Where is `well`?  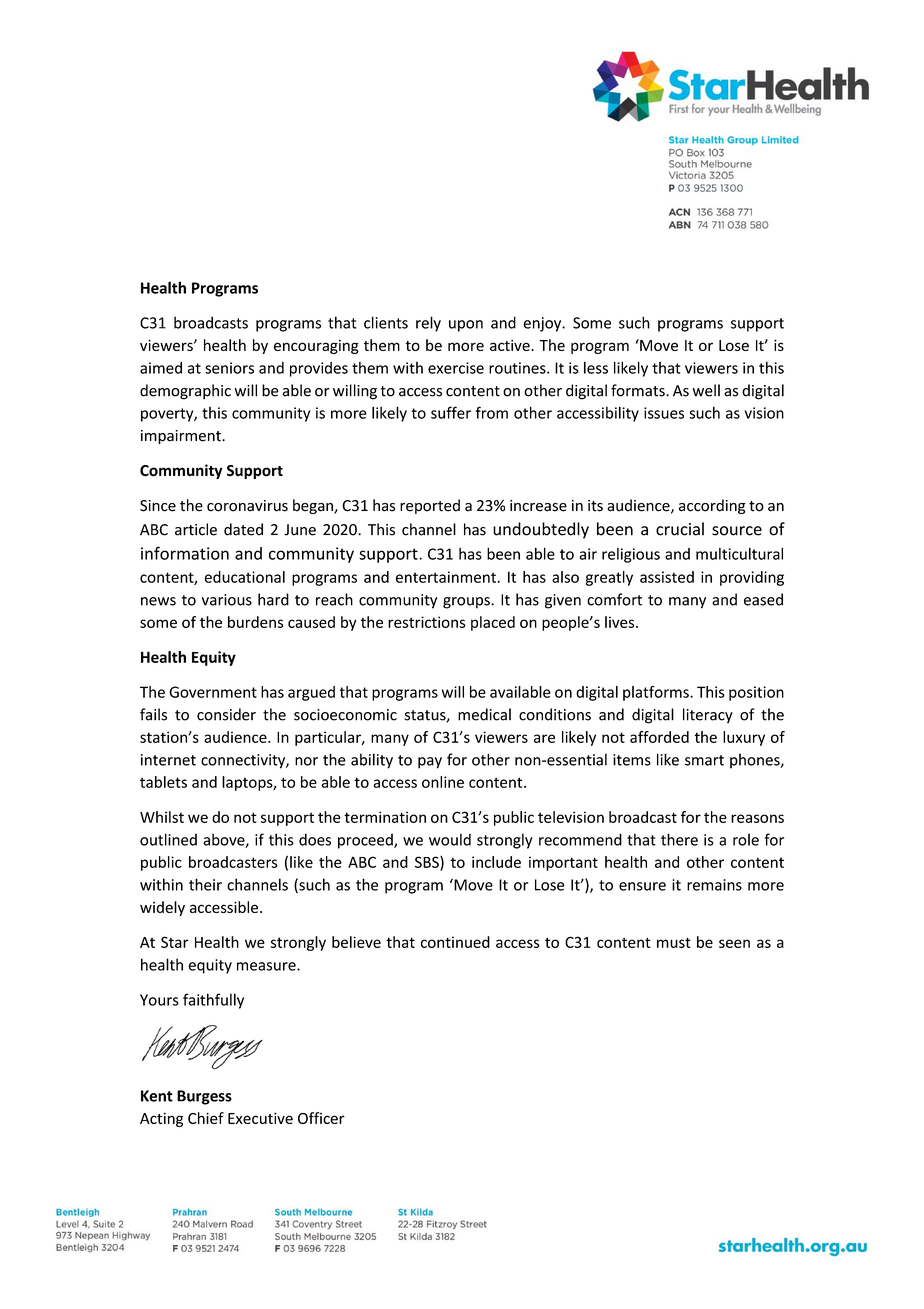
well is located at coordinates (706, 390).
